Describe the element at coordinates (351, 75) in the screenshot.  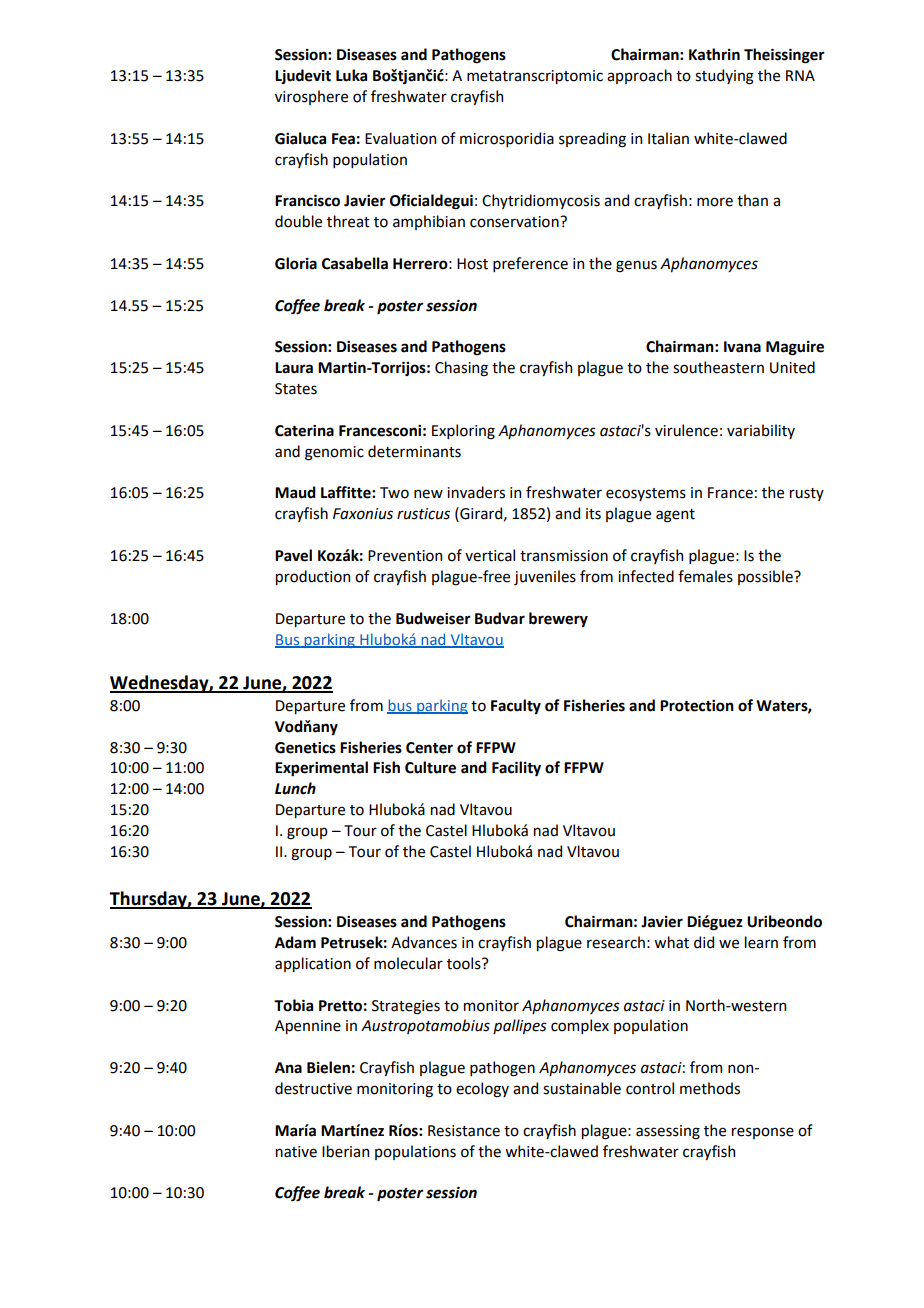
I see `Luka` at that location.
